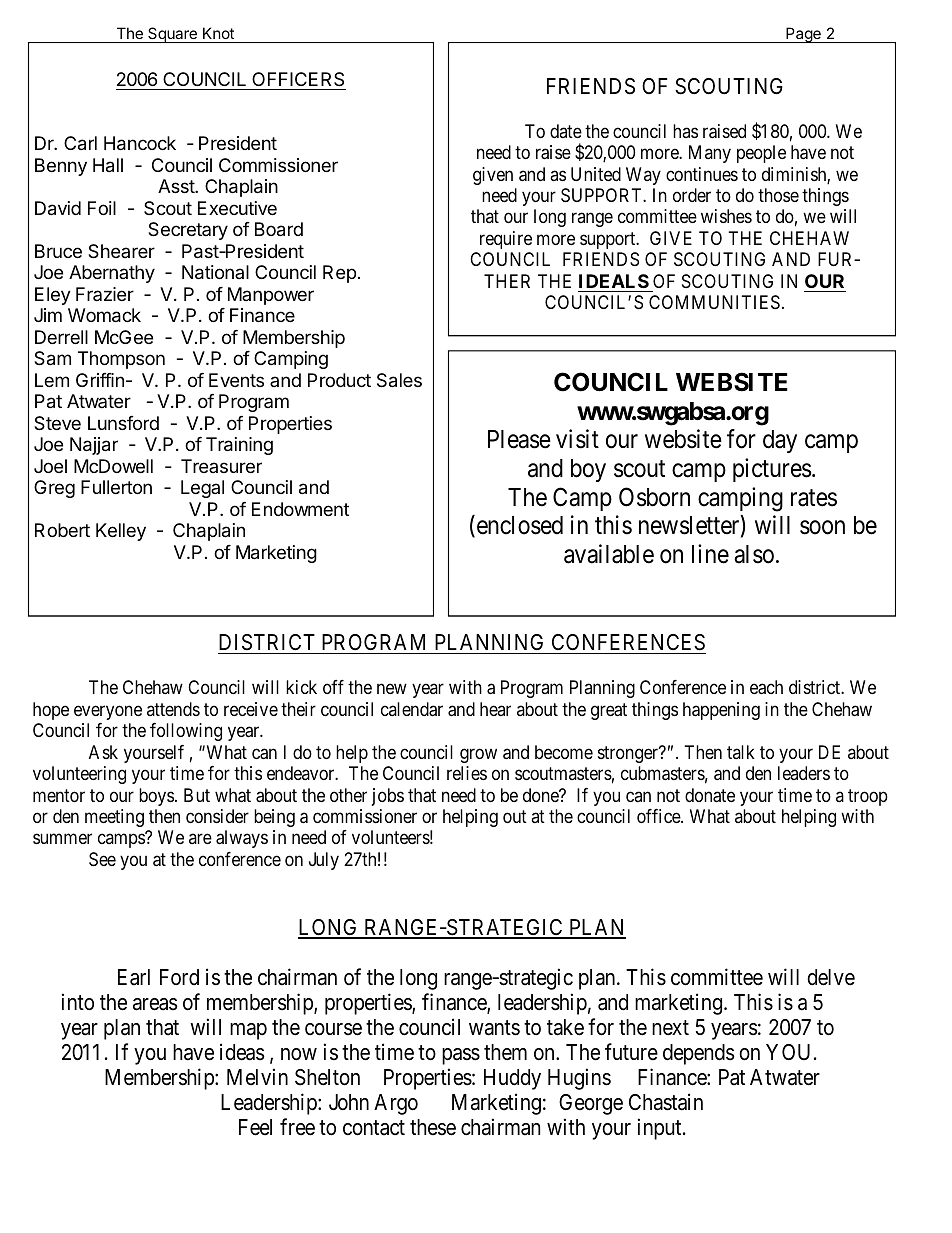  I want to click on COMMUNITIES, so click(714, 302).
